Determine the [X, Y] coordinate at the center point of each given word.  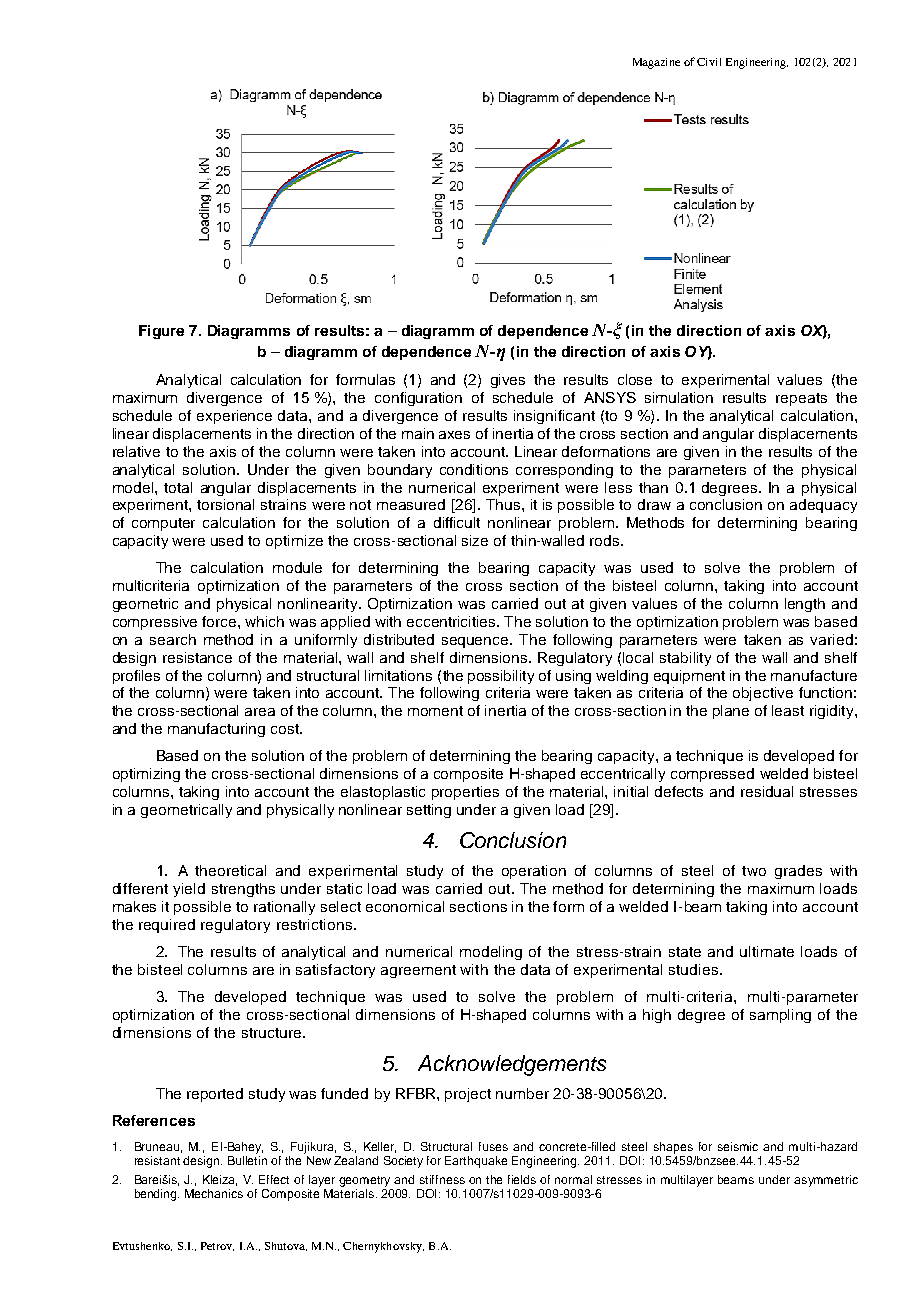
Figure [161, 332]
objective [763, 694]
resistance [197, 657]
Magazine [656, 63]
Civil [709, 62]
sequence [476, 642]
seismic [738, 1146]
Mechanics [214, 1193]
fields [522, 1179]
